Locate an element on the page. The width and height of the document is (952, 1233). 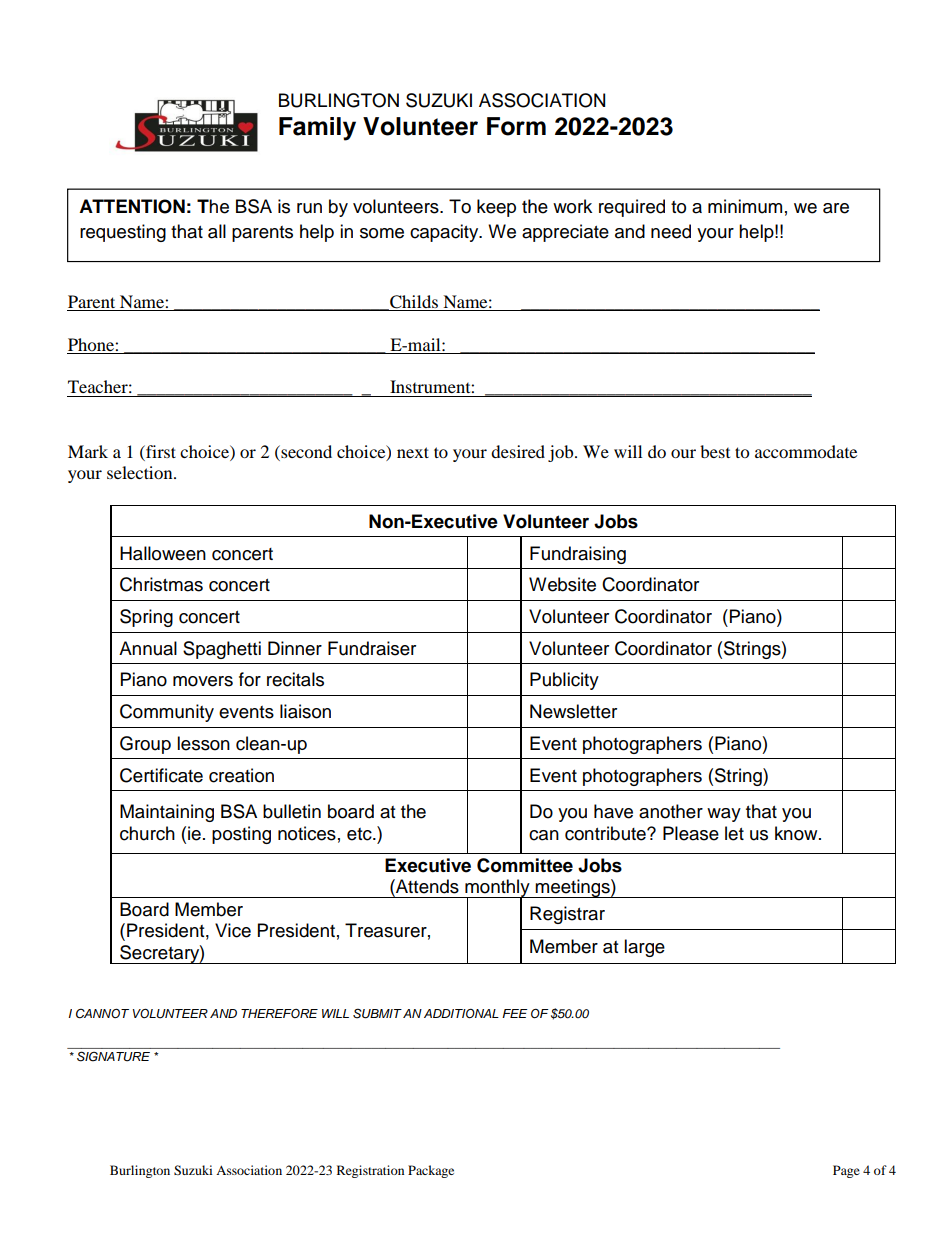
Fundraiser is located at coordinates (372, 648).
